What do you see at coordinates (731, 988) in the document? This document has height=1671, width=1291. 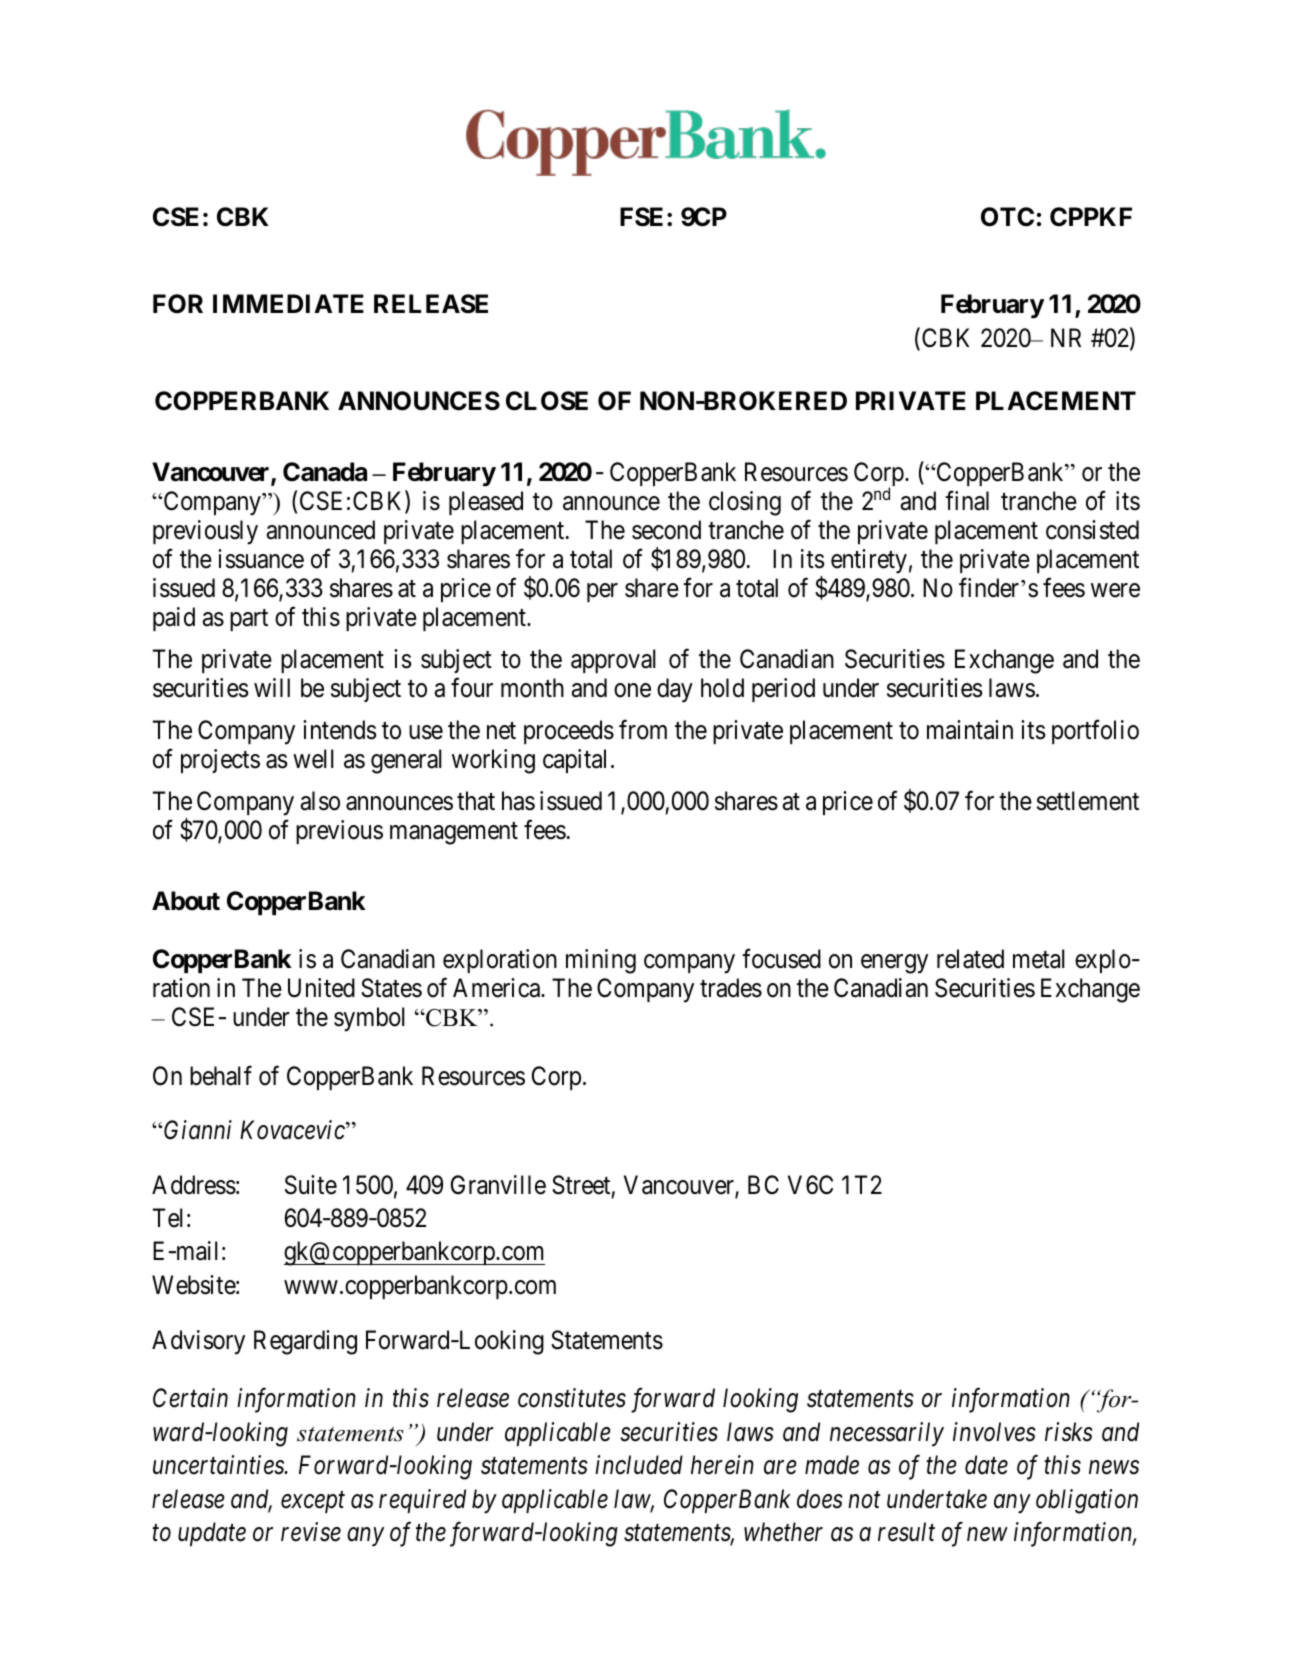 I see `trades` at bounding box center [731, 988].
